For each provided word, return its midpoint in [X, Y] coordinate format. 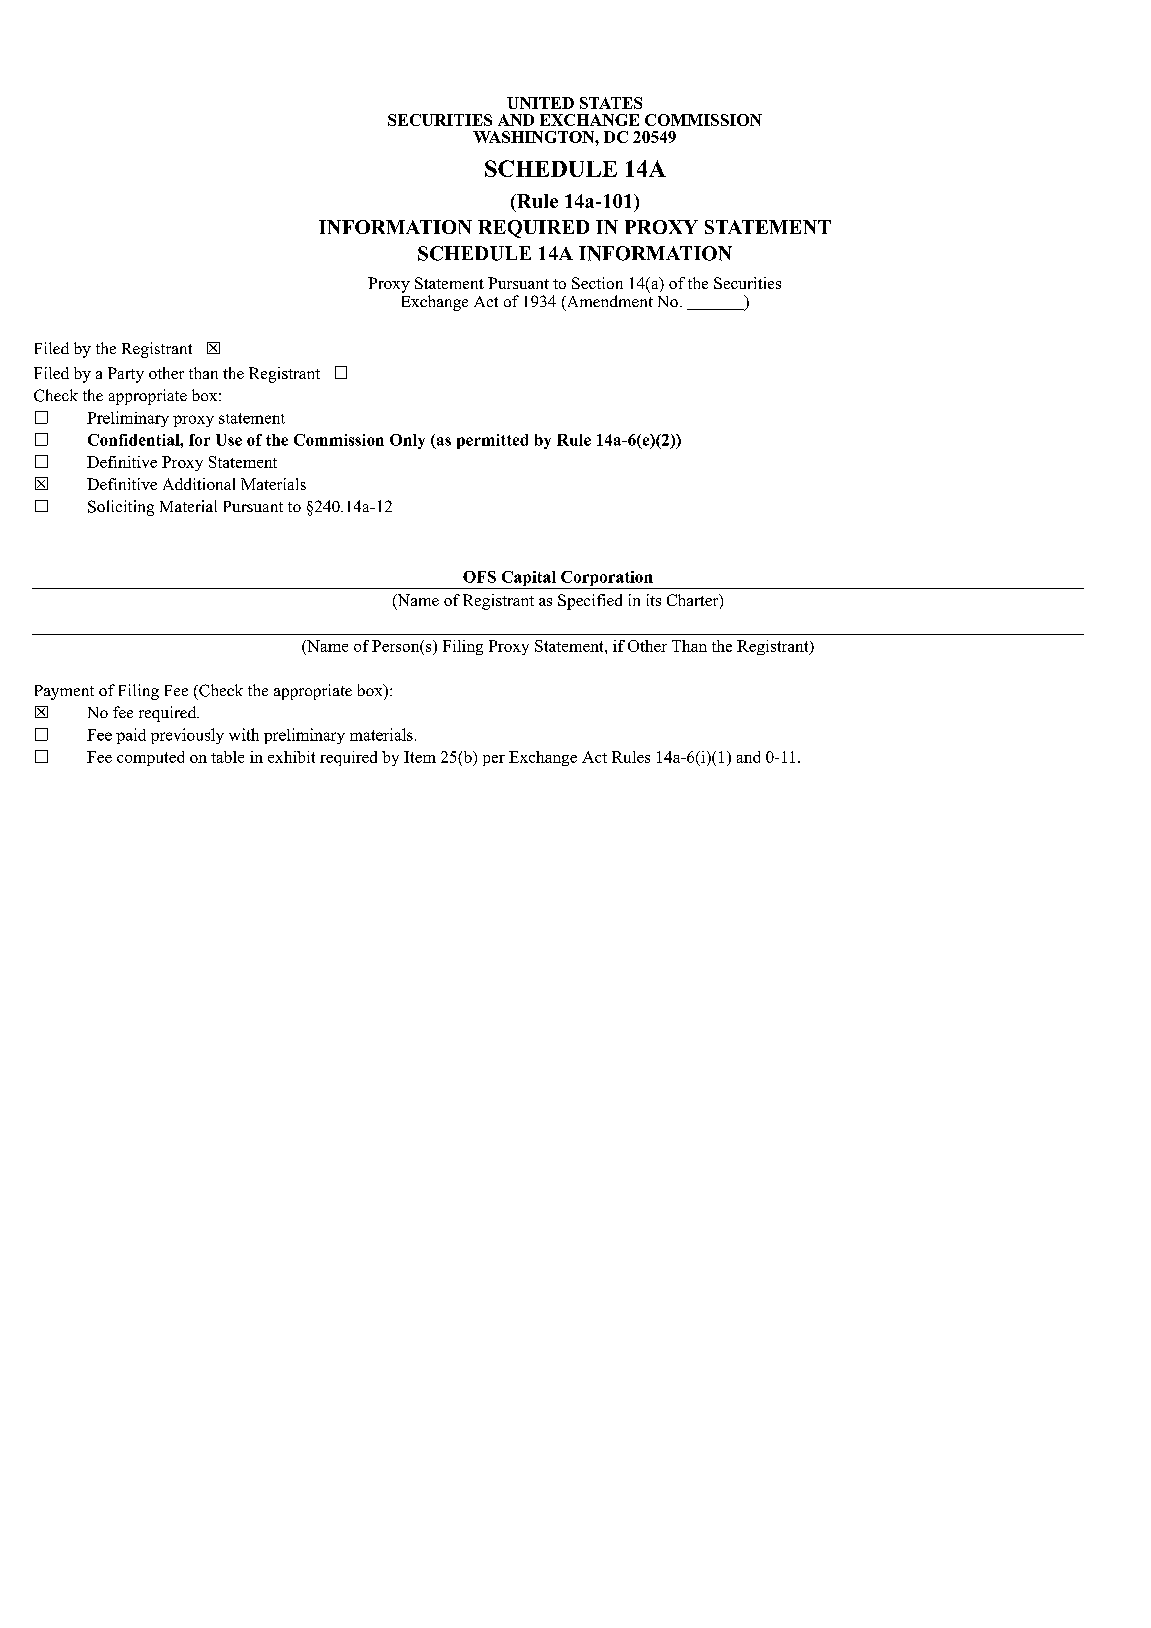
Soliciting [121, 508]
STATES [611, 103]
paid [131, 736]
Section [597, 283]
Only [407, 441]
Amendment [608, 301]
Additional [199, 484]
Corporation [607, 580]
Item [420, 757]
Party [126, 375]
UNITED [540, 103]
